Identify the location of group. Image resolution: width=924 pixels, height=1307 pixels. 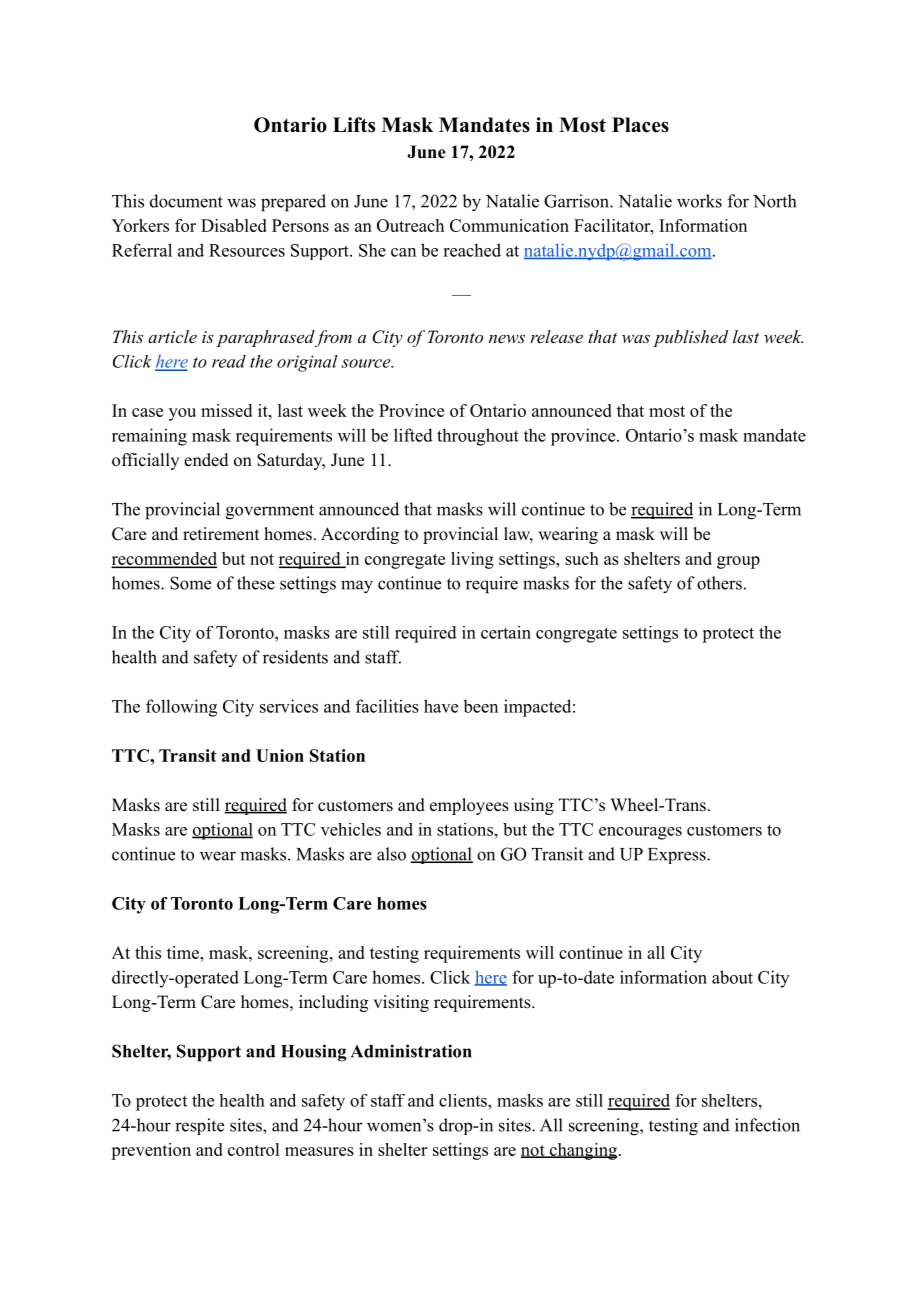
(738, 562).
